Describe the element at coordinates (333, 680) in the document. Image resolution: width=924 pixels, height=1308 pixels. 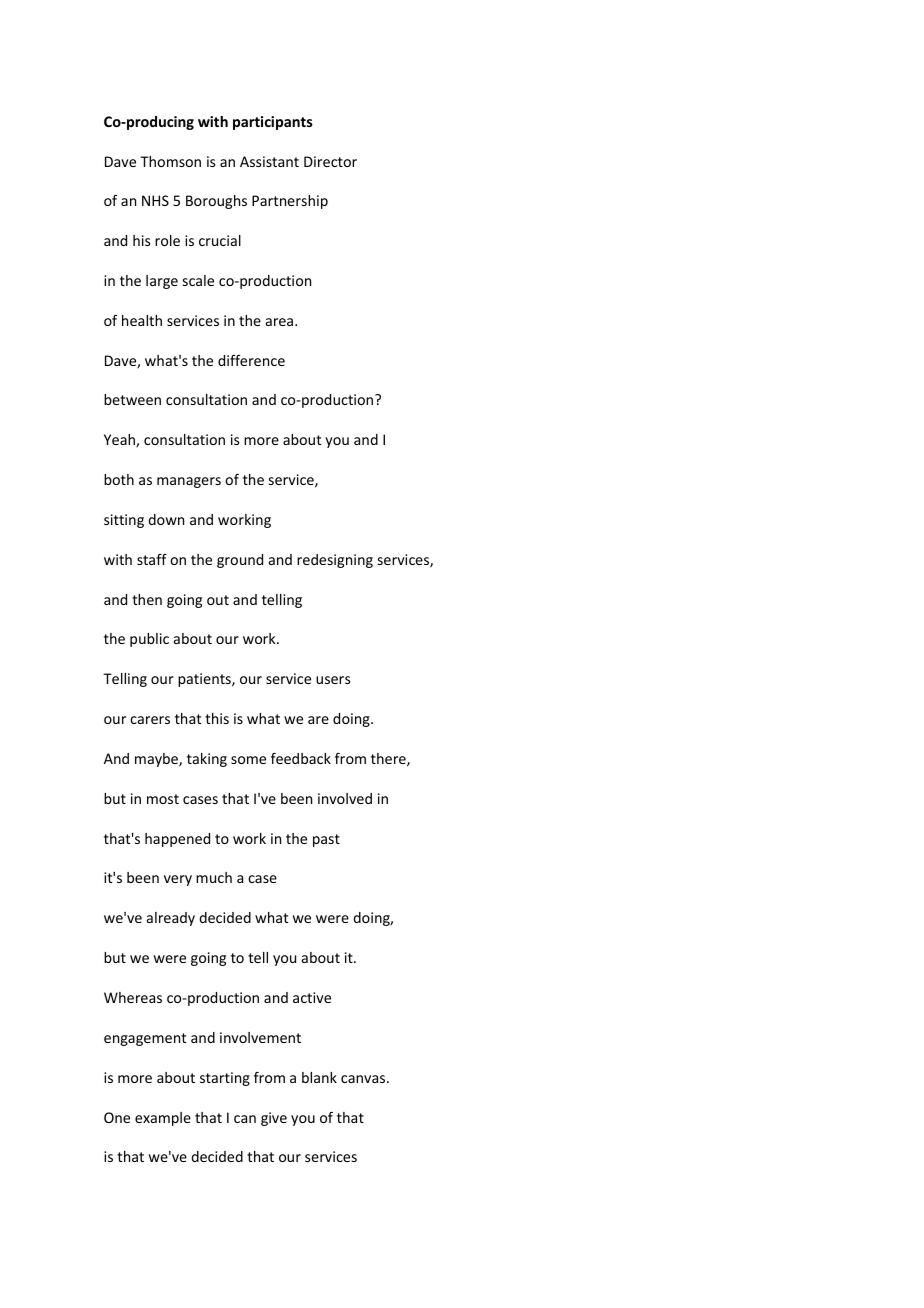
I see `users` at that location.
